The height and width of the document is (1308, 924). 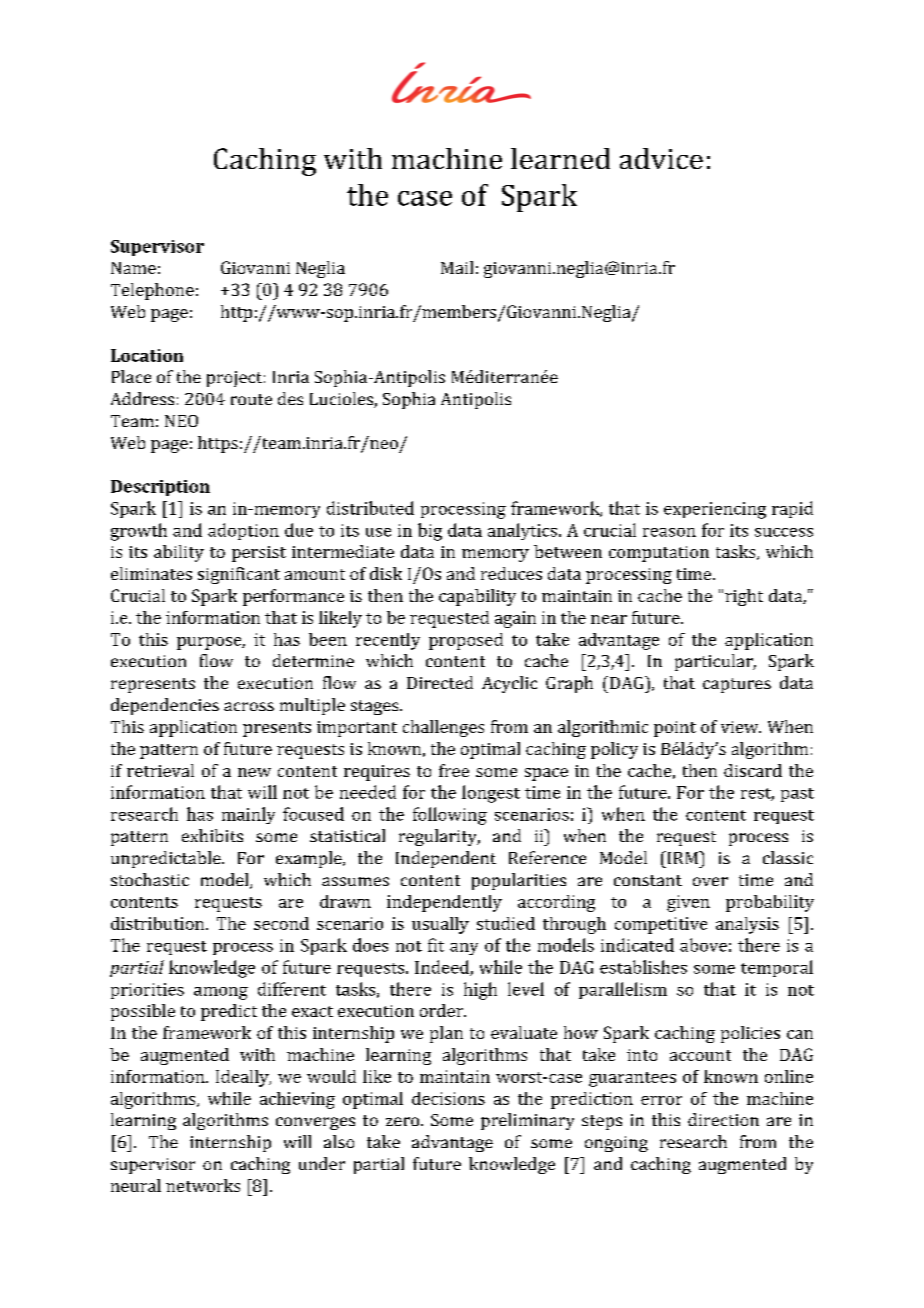 What do you see at coordinates (251, 399) in the document?
I see `route` at bounding box center [251, 399].
